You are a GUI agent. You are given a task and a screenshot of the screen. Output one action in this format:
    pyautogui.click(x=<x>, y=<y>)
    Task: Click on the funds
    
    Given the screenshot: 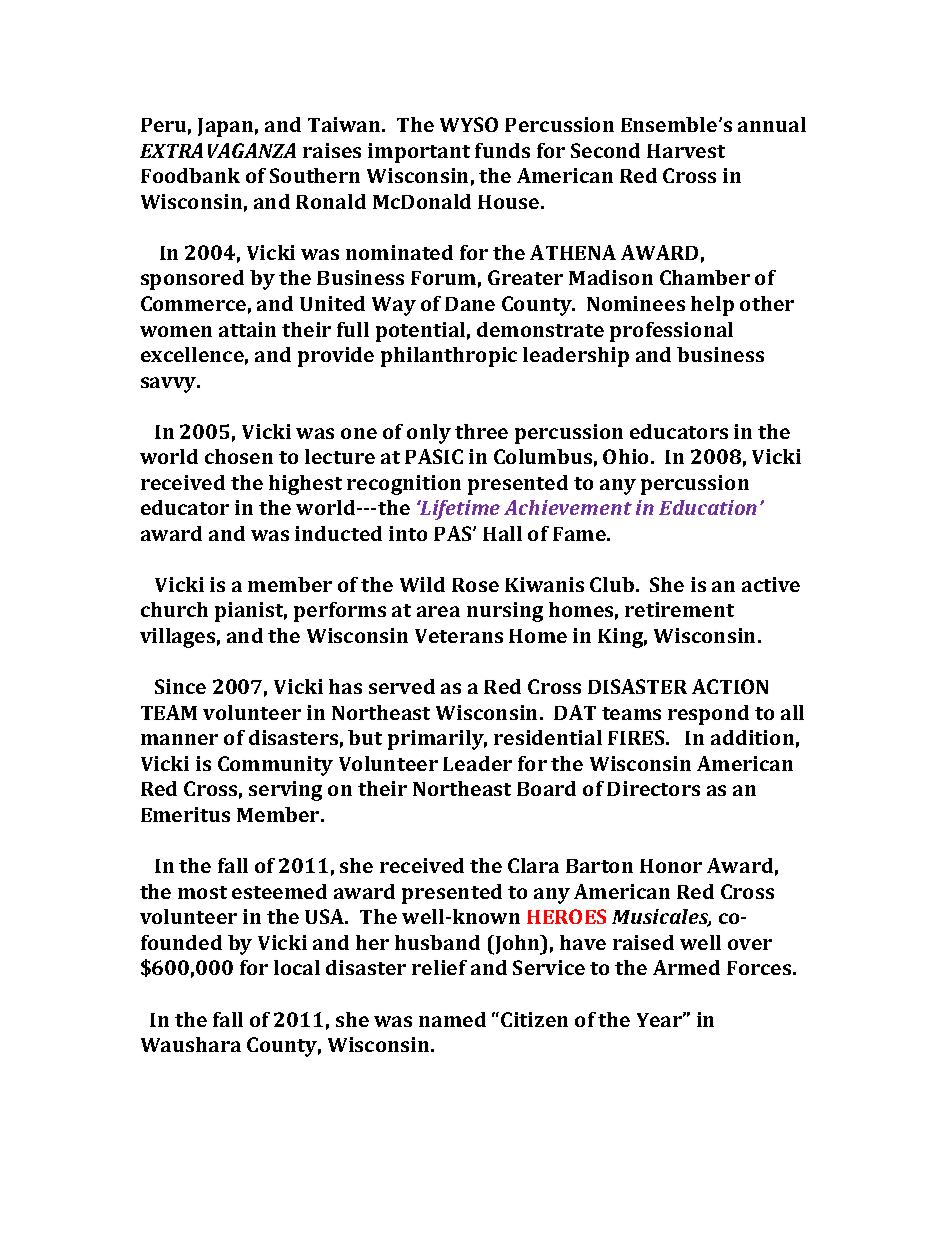 What is the action you would take?
    pyautogui.click(x=502, y=150)
